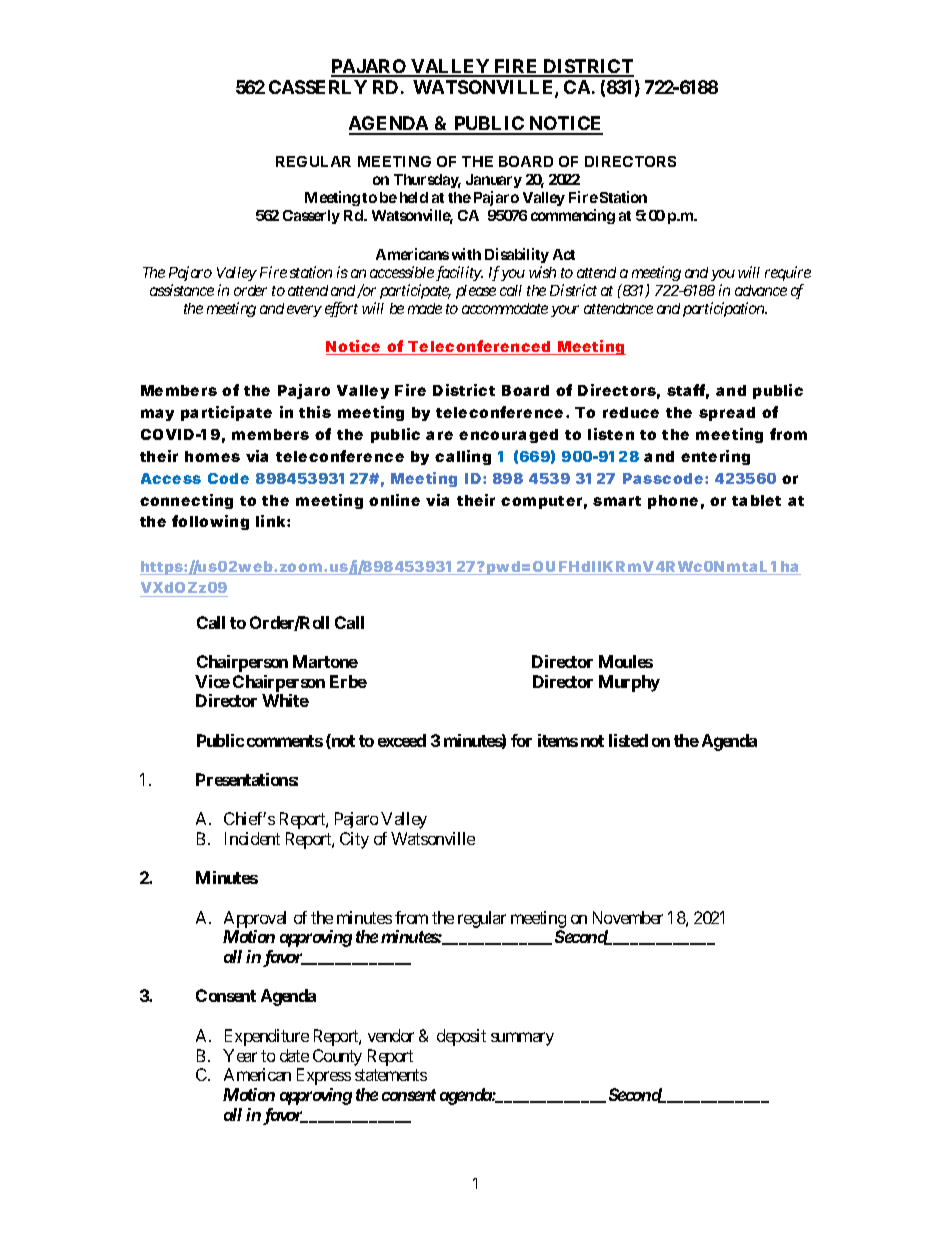 Image resolution: width=952 pixels, height=1233 pixels. I want to click on homes, so click(212, 456).
